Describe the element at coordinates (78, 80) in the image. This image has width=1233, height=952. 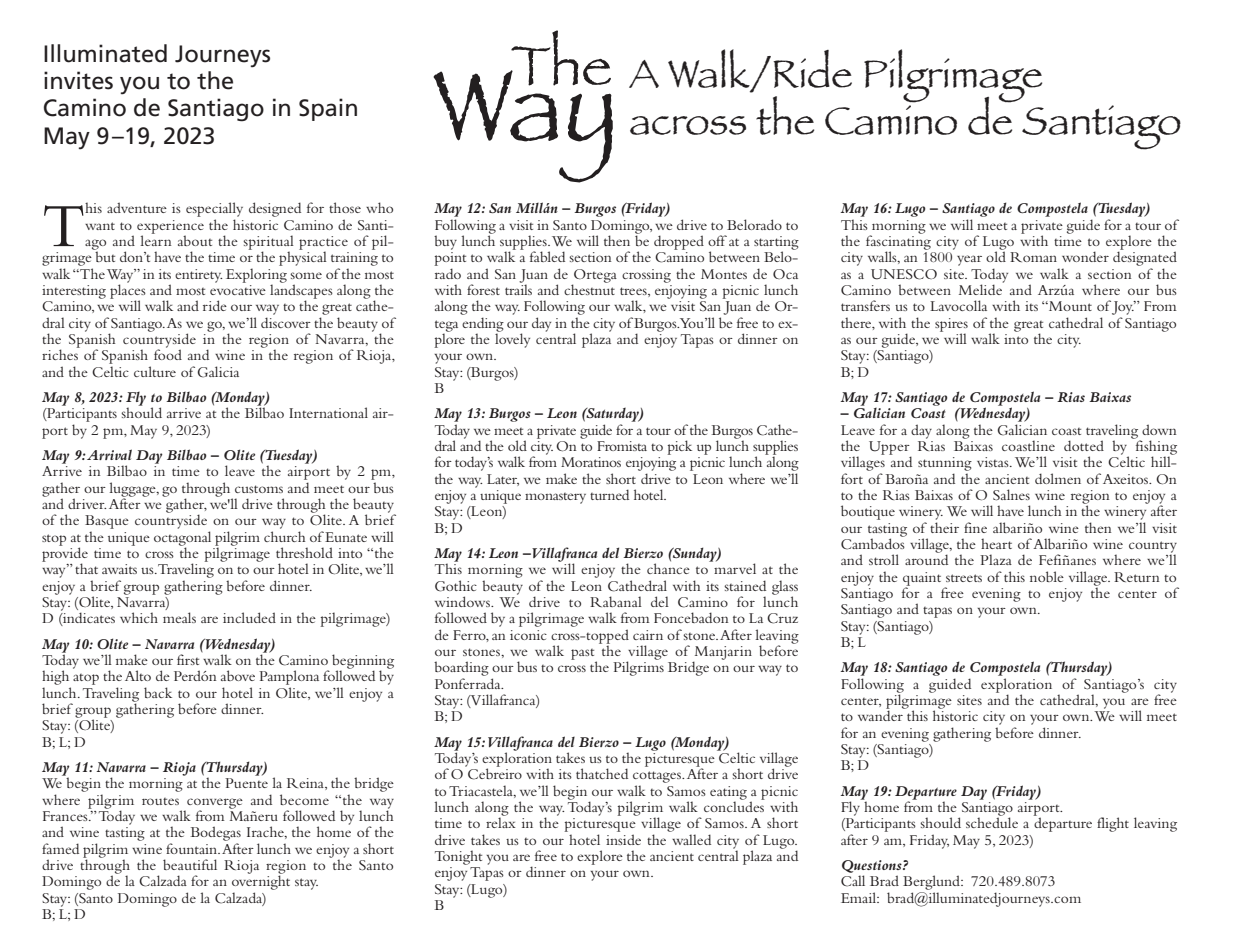
I see `invites` at that location.
